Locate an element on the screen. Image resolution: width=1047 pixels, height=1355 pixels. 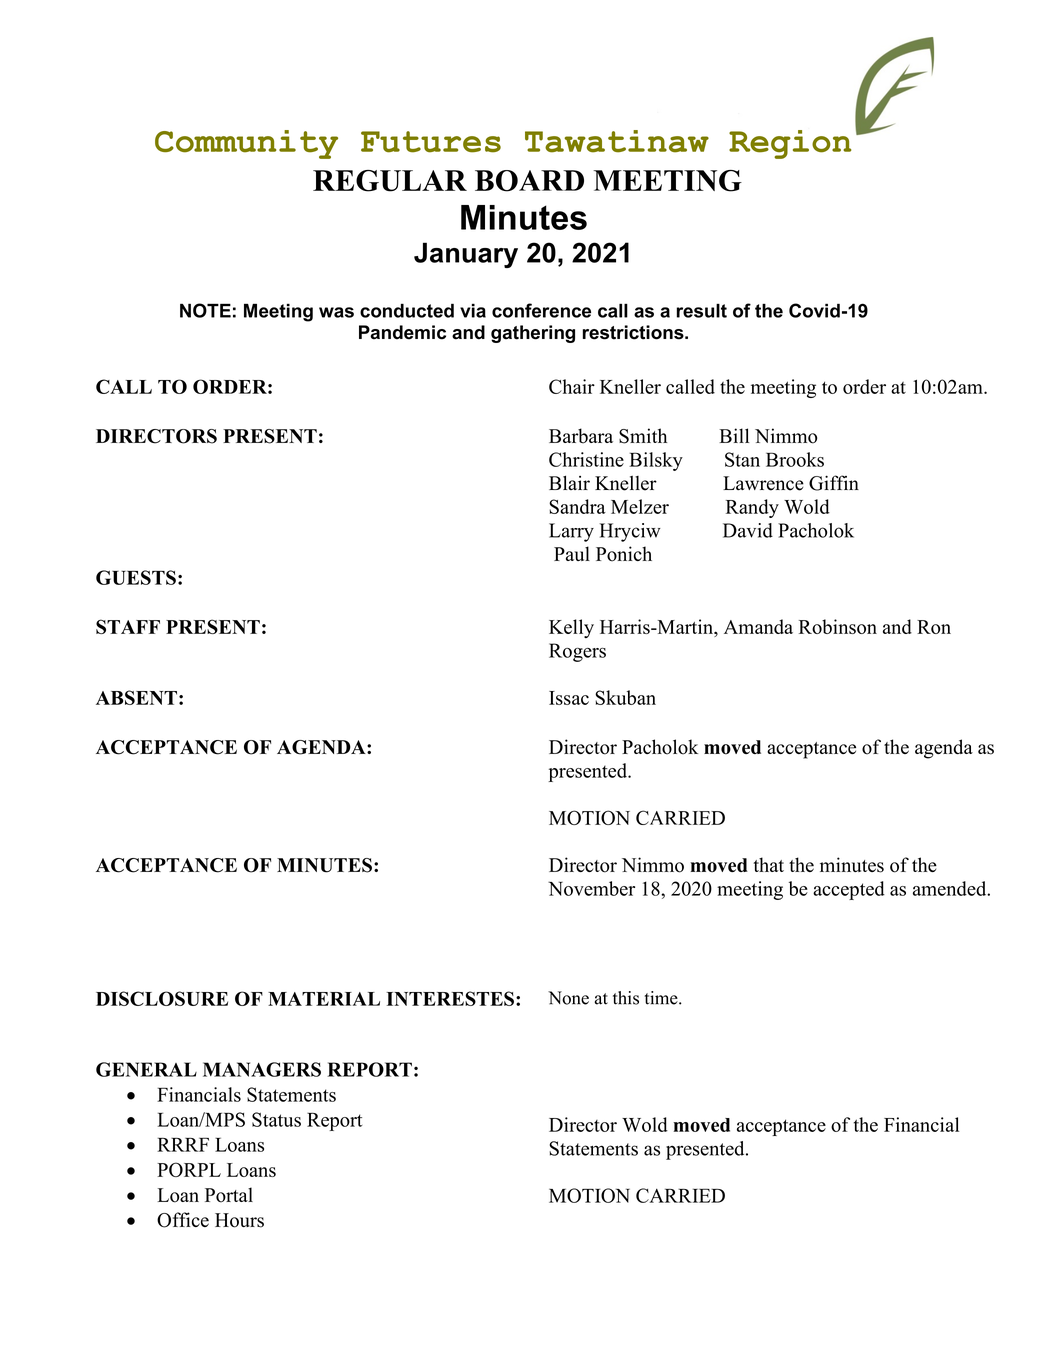
BOARD is located at coordinates (529, 181).
